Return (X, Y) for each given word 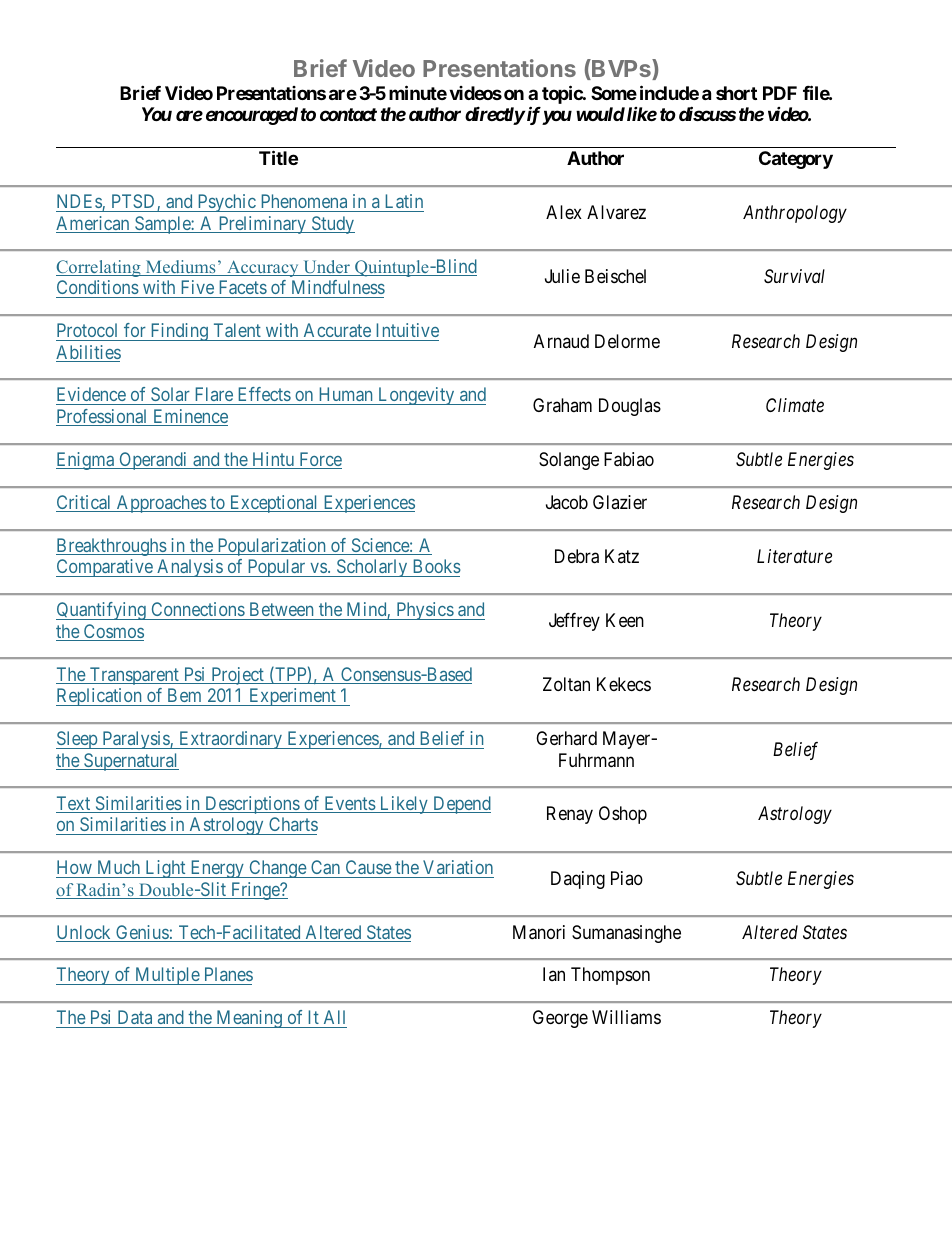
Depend (461, 805)
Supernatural (130, 762)
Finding (179, 332)
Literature (794, 556)
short (736, 93)
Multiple (167, 976)
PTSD (135, 202)
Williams (626, 1017)
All (334, 1017)
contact (348, 114)
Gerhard (566, 738)
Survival (794, 276)
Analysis (189, 568)
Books (437, 566)
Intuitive (408, 330)
